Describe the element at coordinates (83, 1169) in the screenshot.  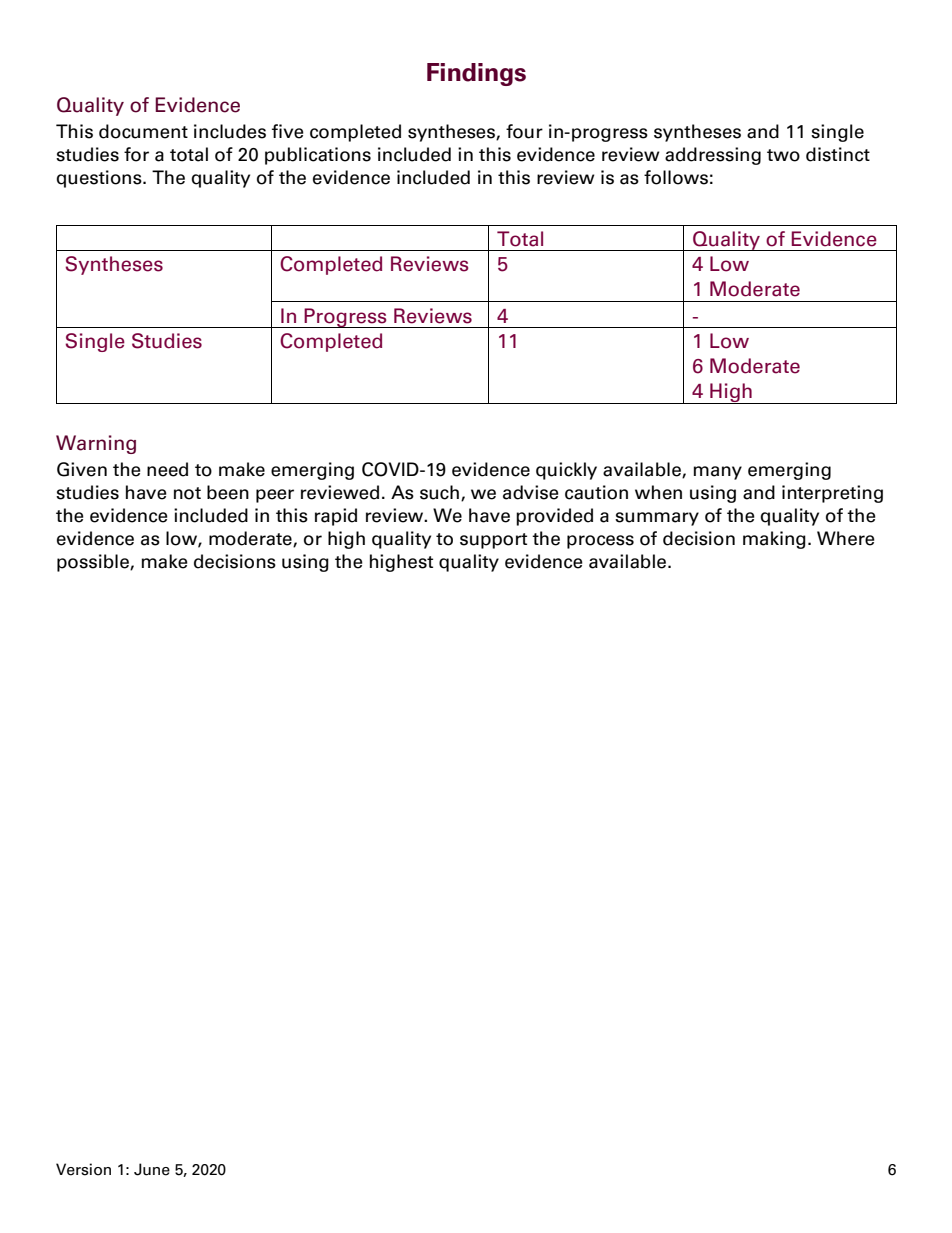
I see `Version` at that location.
